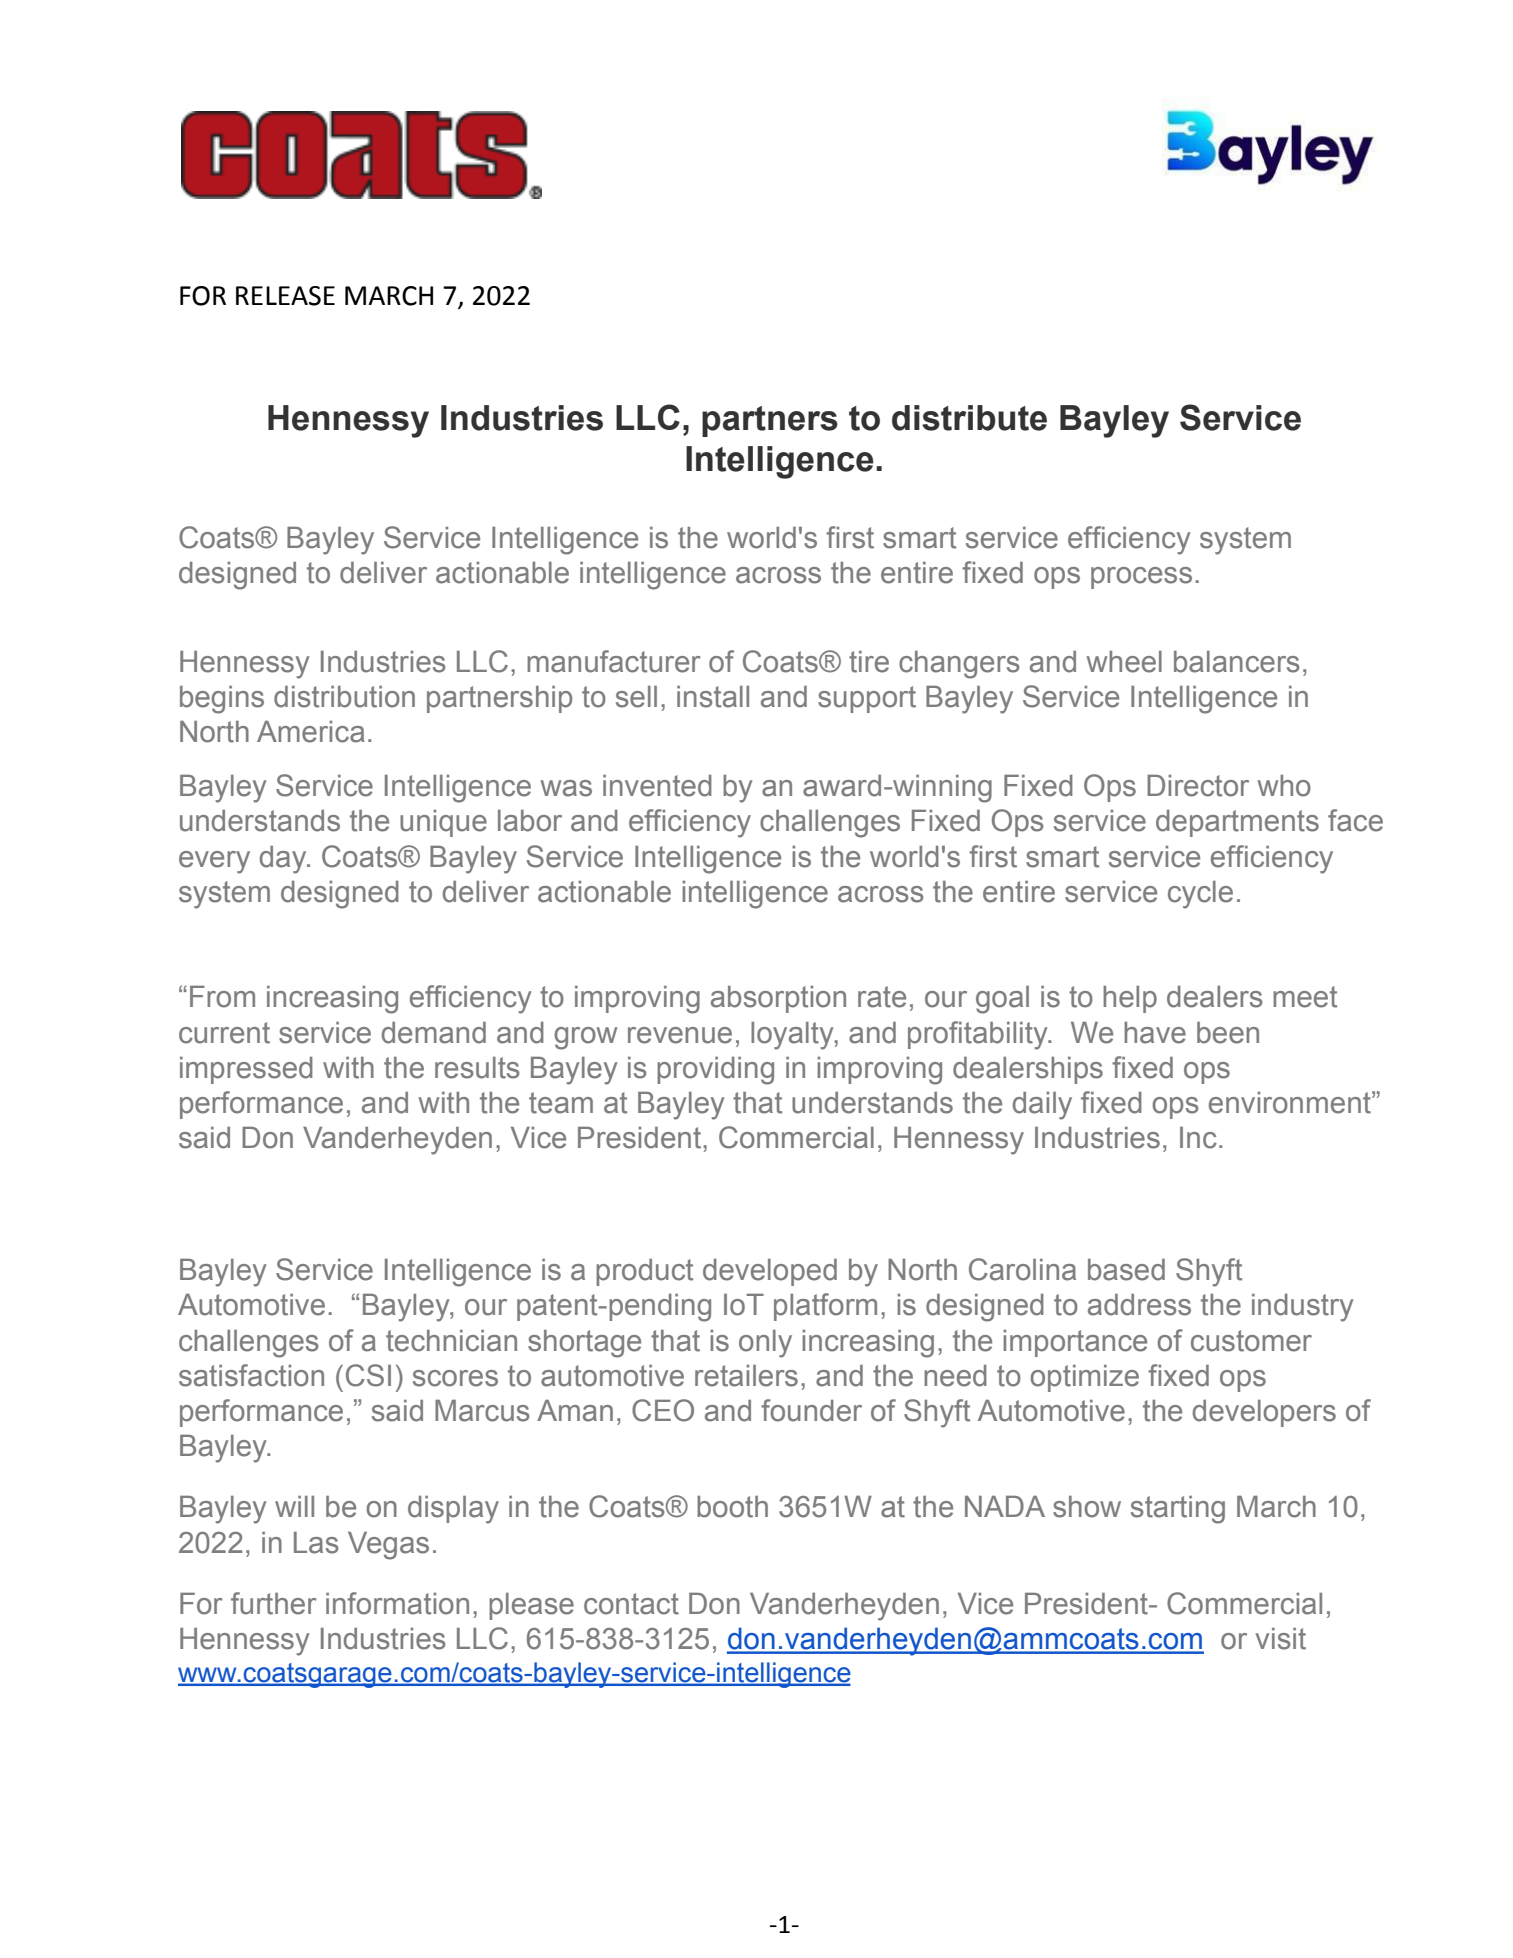 The height and width of the screenshot is (1958, 1513). Describe the element at coordinates (222, 997) in the screenshot. I see `From` at that location.
